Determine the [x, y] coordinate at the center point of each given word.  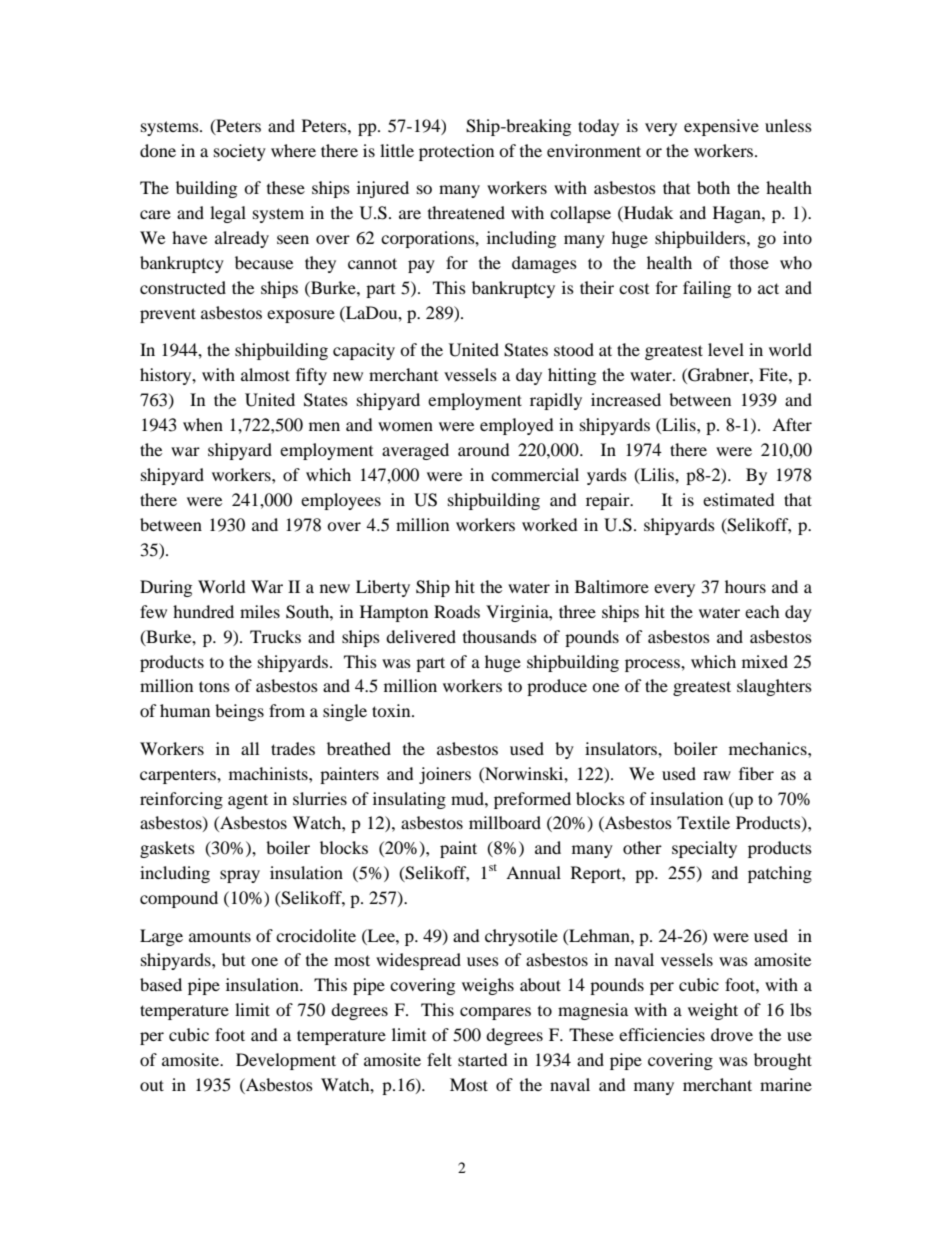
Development [286, 1061]
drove [732, 1034]
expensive [721, 127]
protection [456, 152]
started [483, 1059]
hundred [203, 611]
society [240, 152]
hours [745, 586]
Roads [457, 611]
